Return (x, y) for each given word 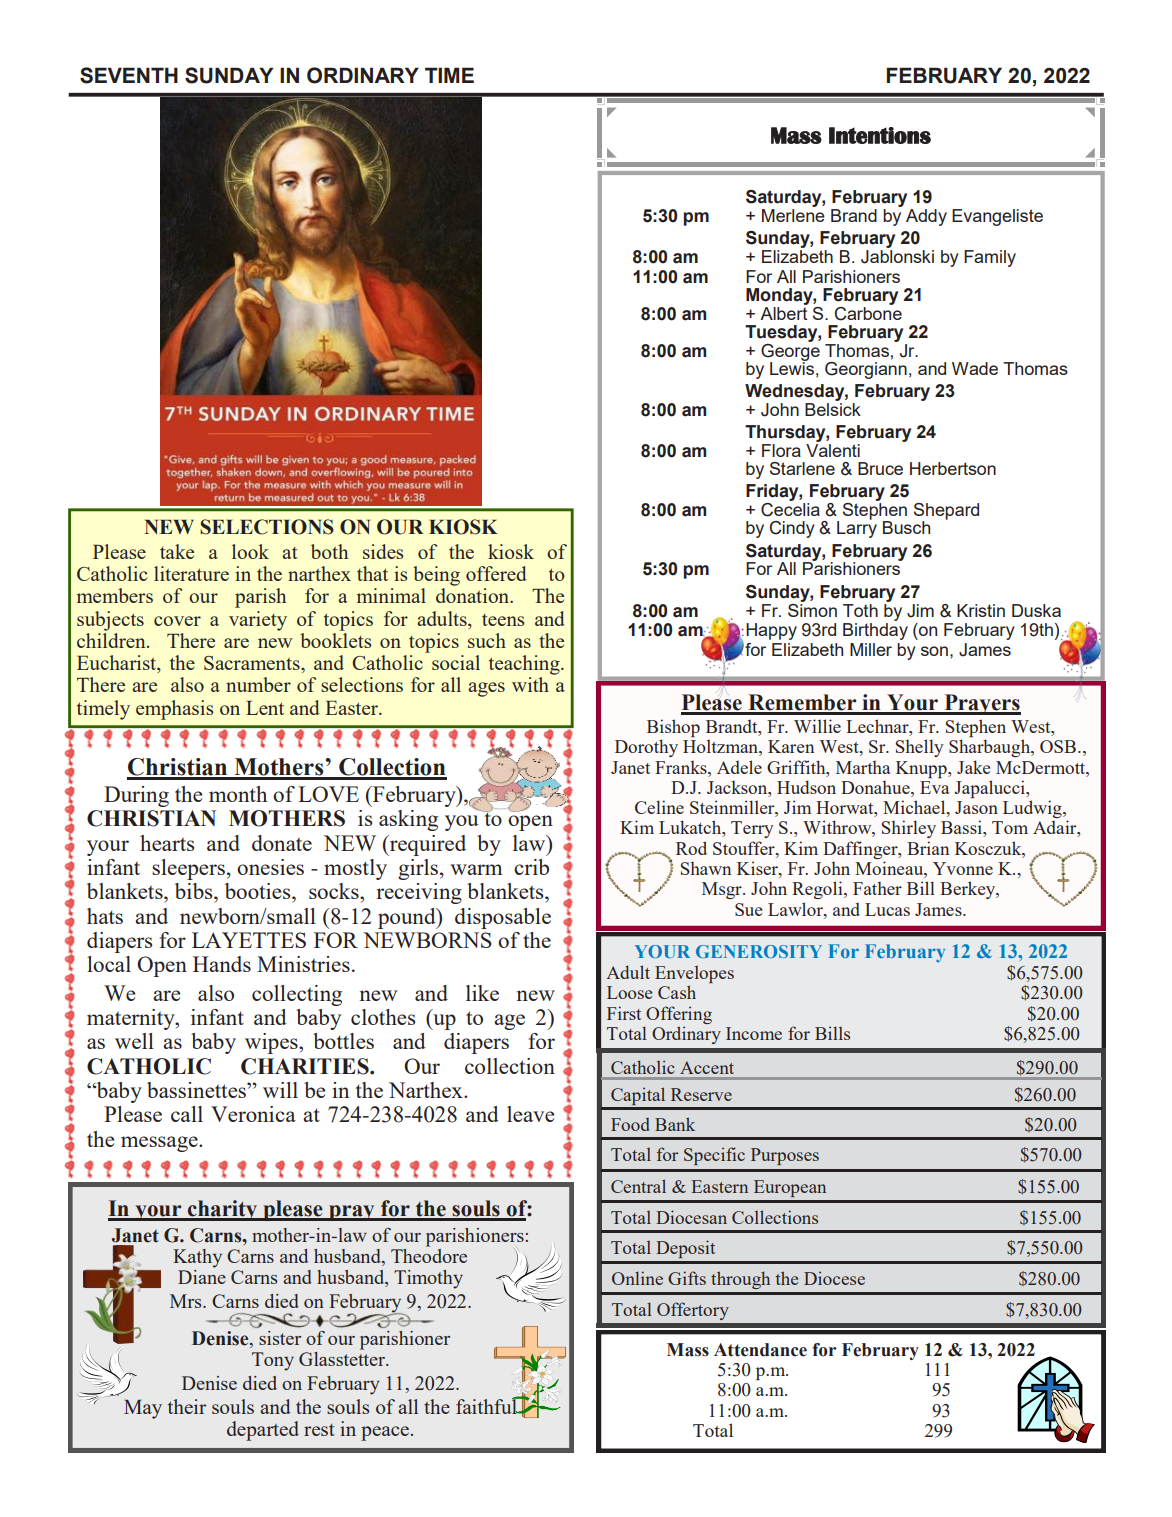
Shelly (919, 748)
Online (637, 1278)
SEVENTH (129, 75)
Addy (926, 217)
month (238, 794)
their (187, 1406)
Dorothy (646, 748)
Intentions (880, 135)
